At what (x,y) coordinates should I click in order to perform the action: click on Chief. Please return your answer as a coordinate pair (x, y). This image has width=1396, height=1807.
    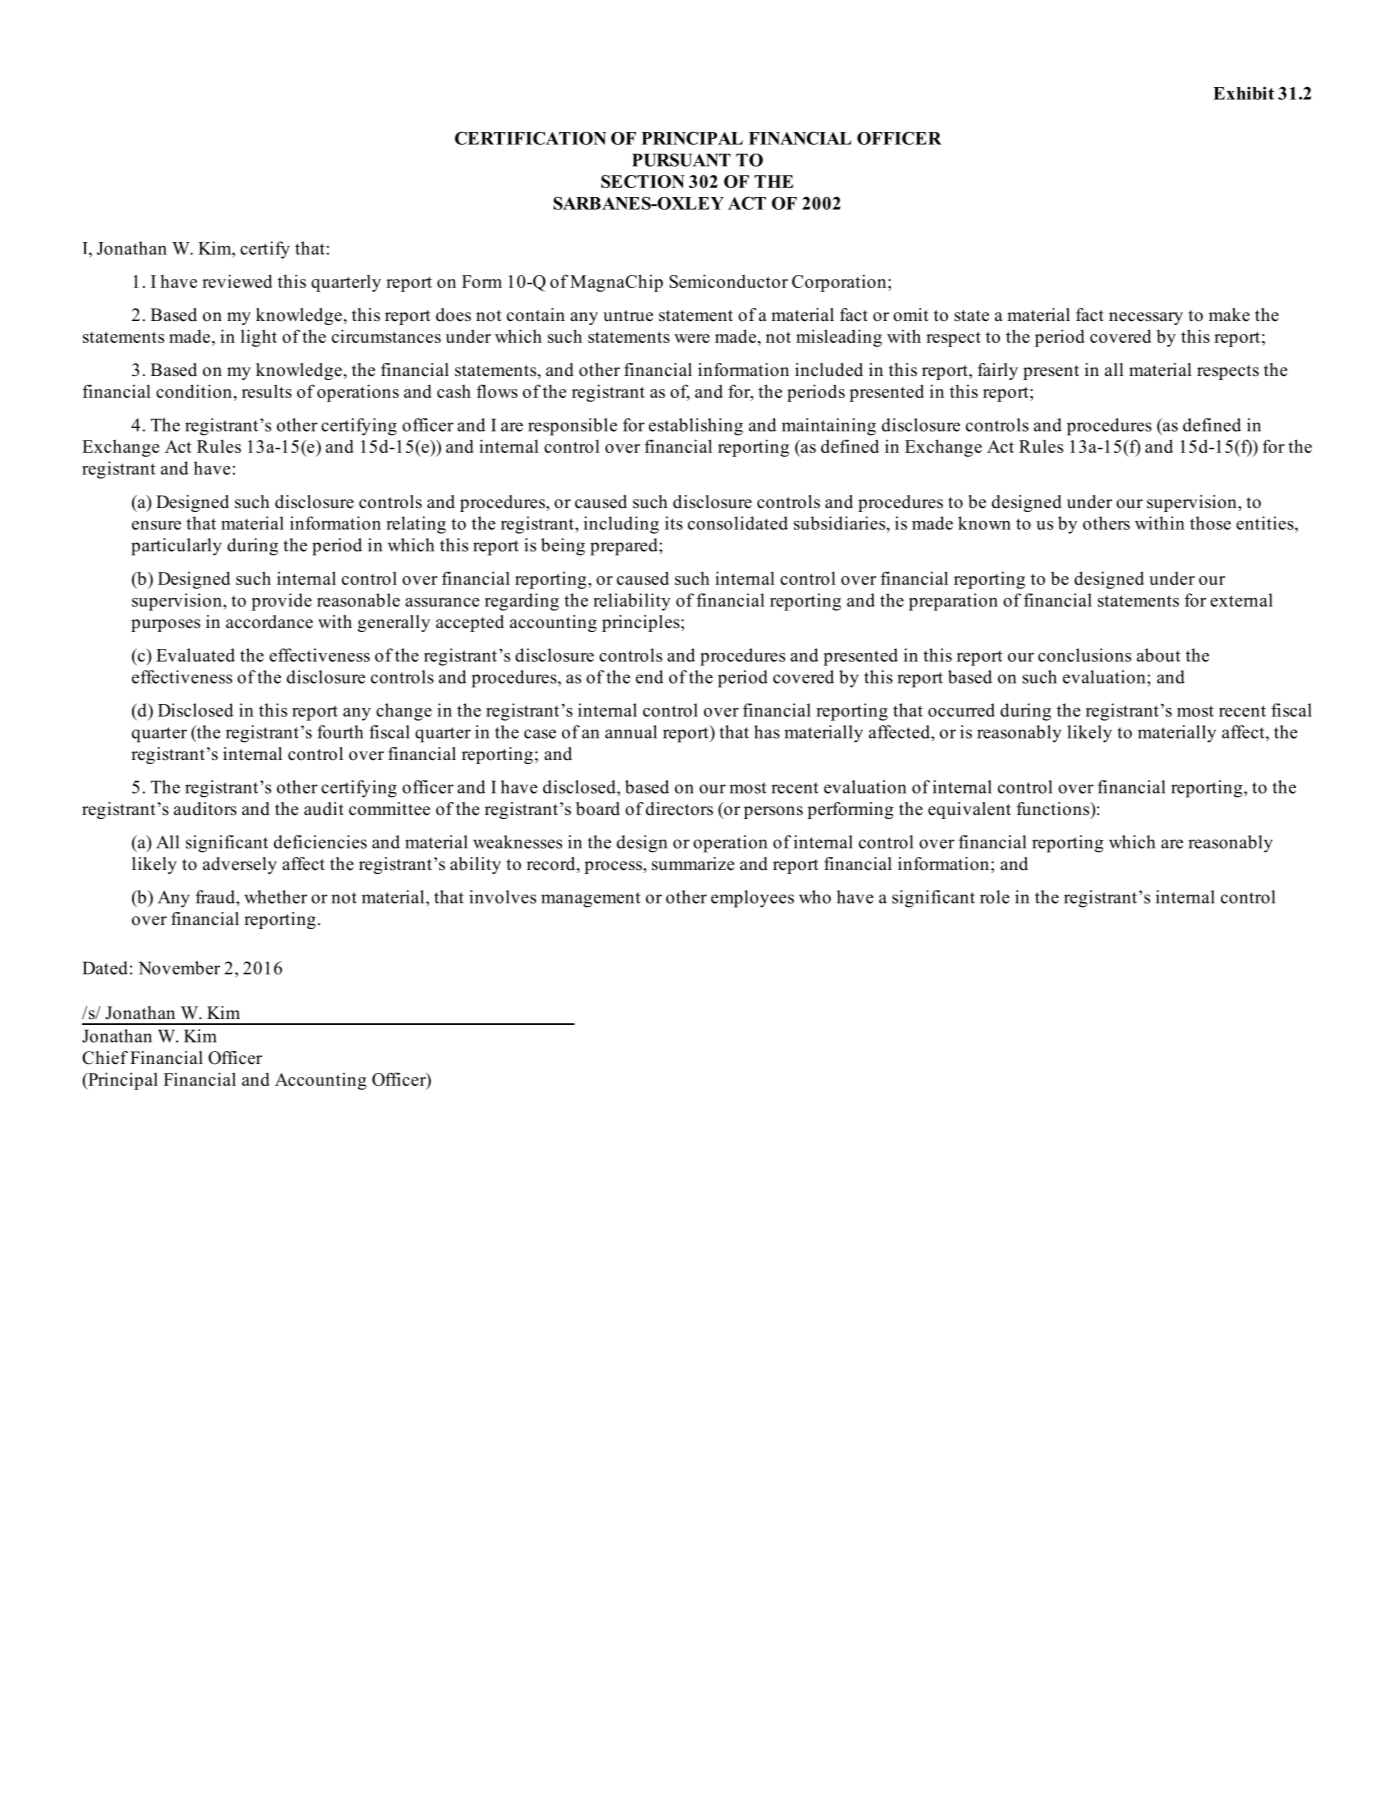
    Looking at the image, I should click on (105, 1058).
